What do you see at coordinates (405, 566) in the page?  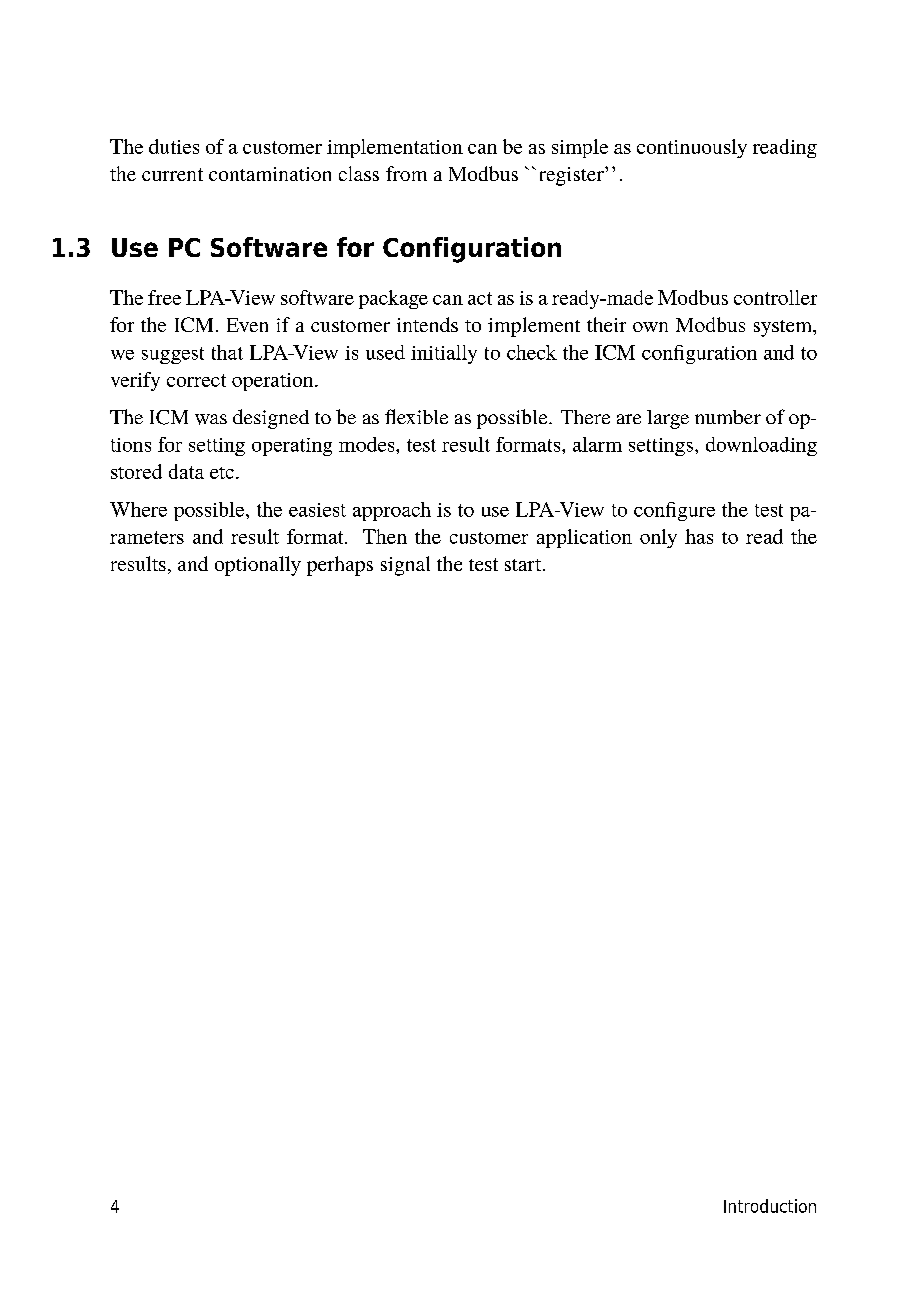 I see `signal` at bounding box center [405, 566].
